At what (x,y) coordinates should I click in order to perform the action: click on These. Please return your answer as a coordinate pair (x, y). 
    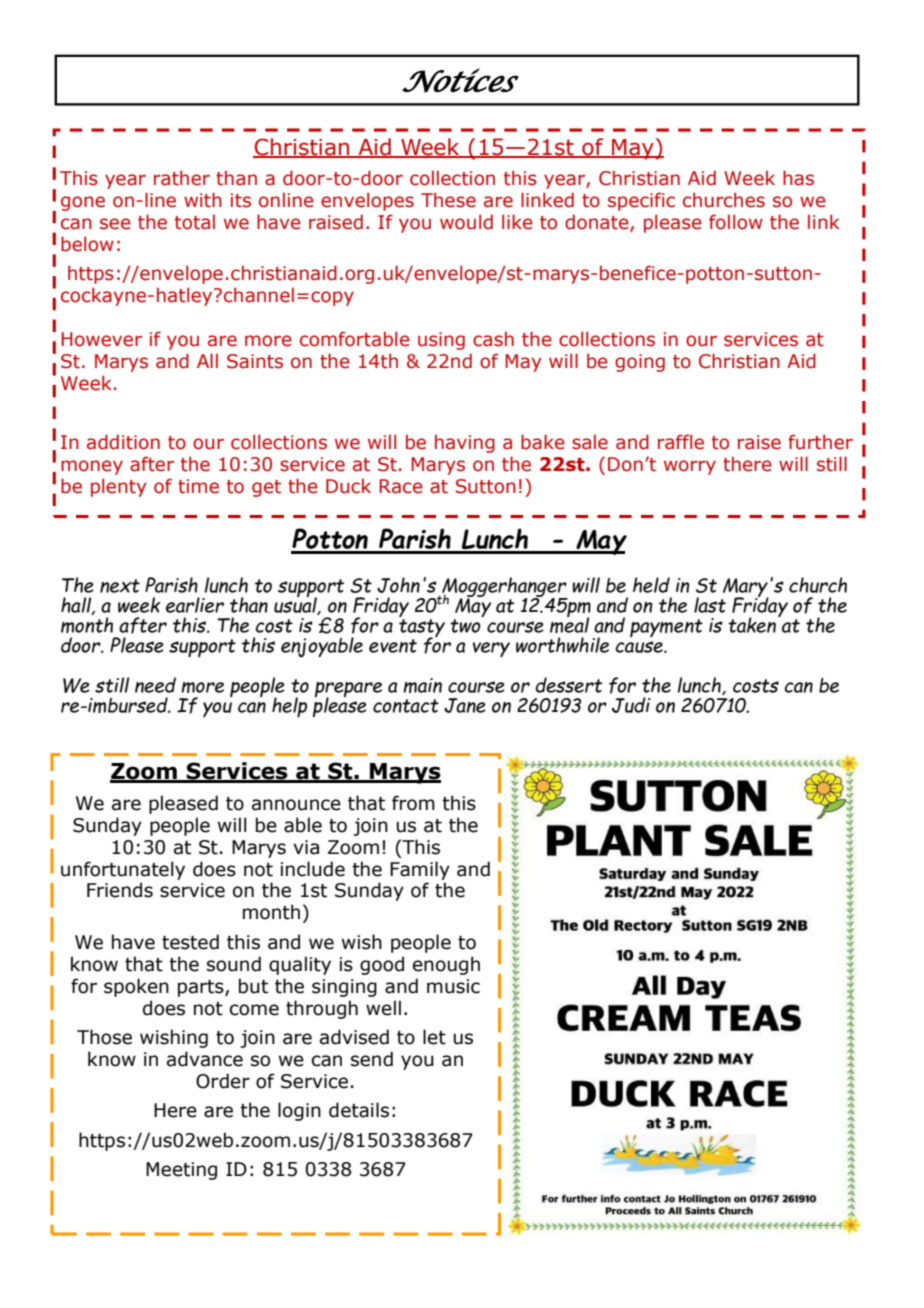
    Looking at the image, I should click on (448, 200).
